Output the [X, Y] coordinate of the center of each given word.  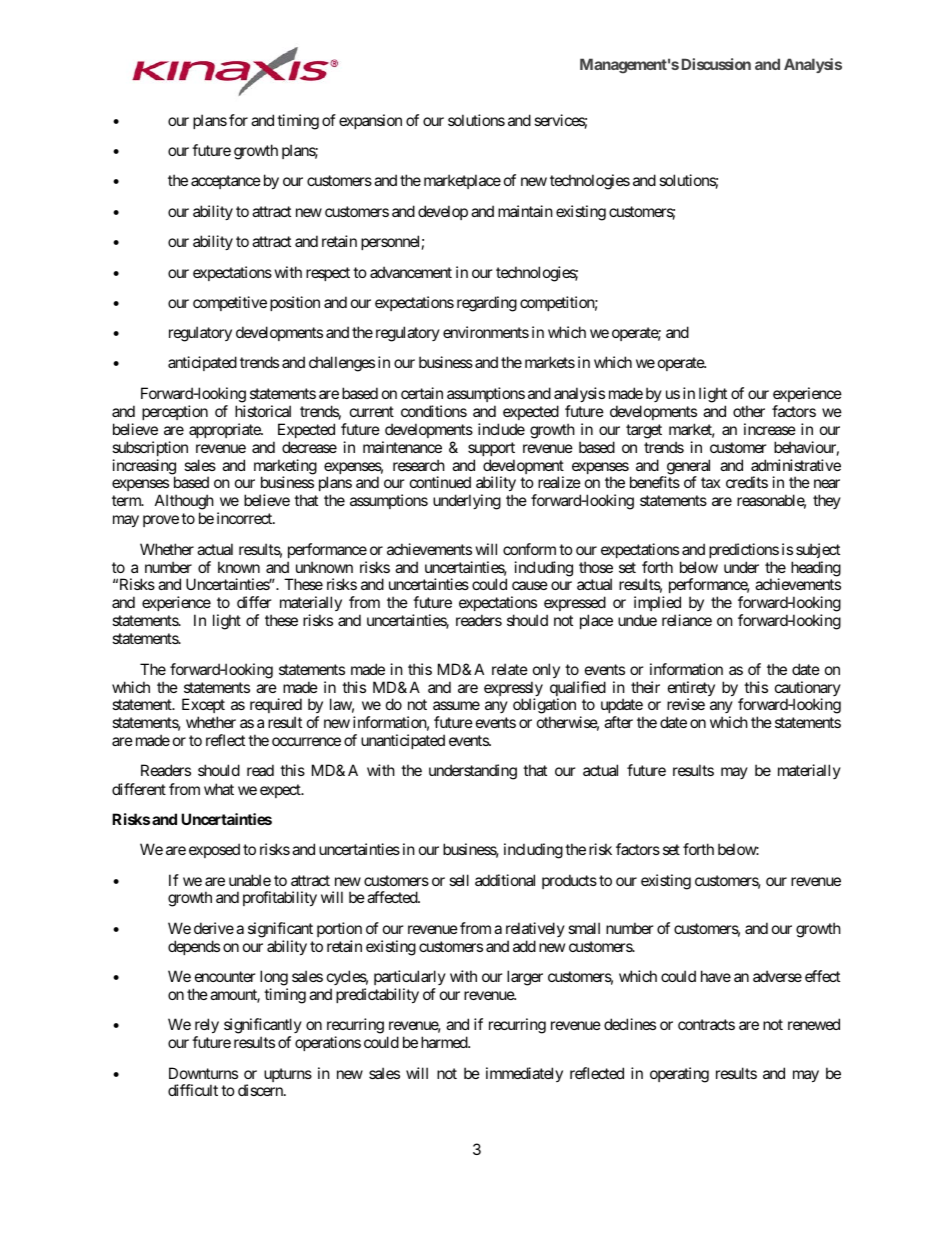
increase [770, 429]
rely [207, 1027]
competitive [230, 303]
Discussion [716, 64]
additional [505, 880]
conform [529, 549]
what [219, 789]
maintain [525, 211]
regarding [487, 304]
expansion [370, 121]
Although [184, 503]
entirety [691, 690]
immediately [524, 1074]
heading [816, 569]
